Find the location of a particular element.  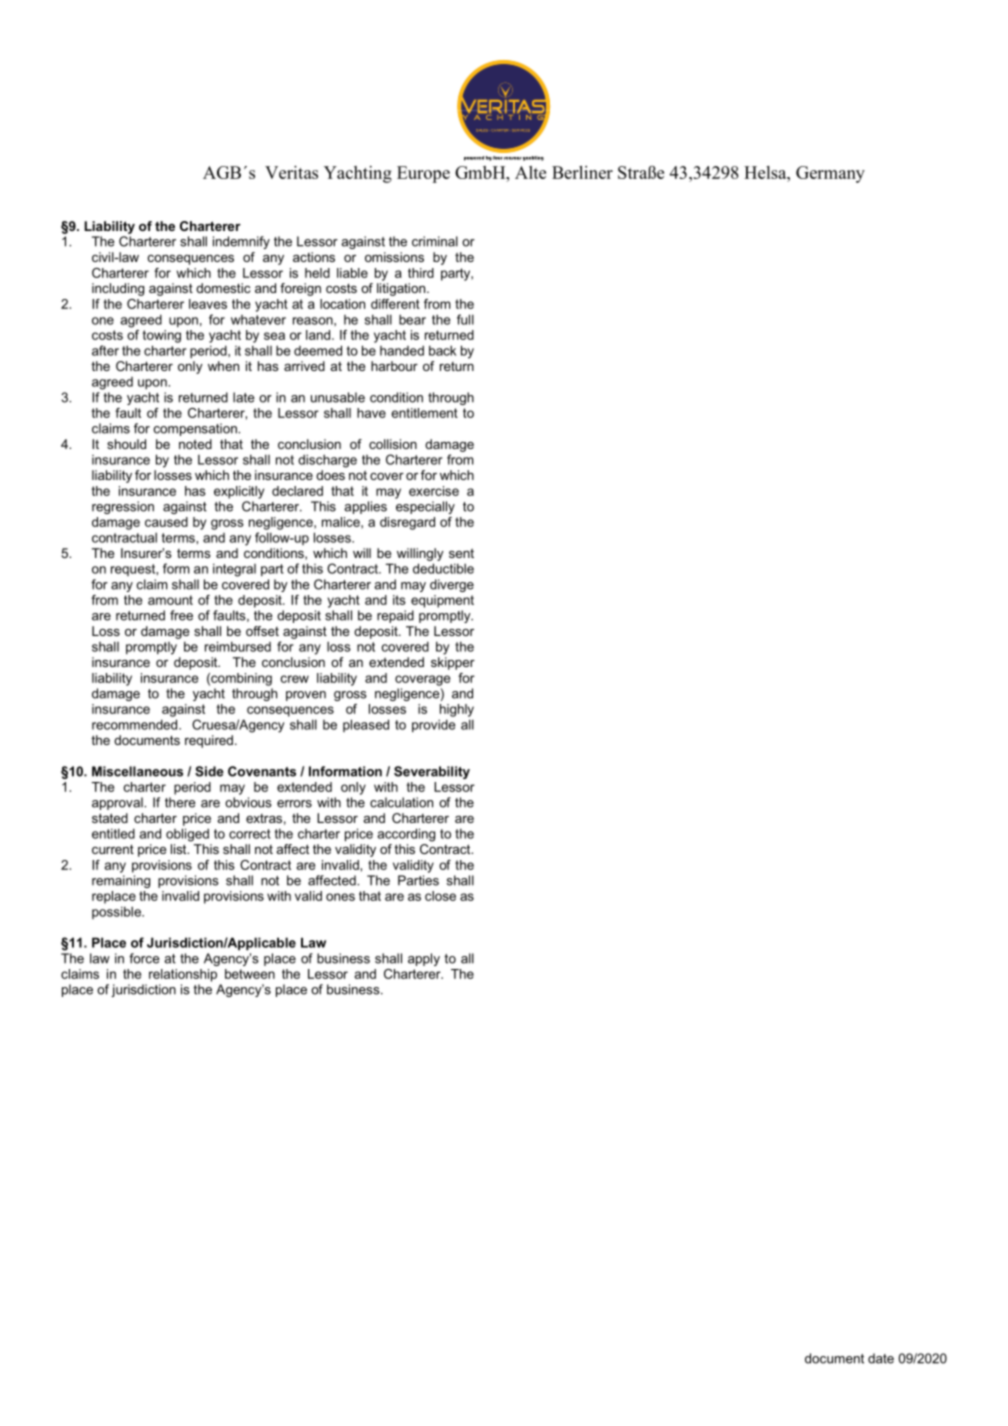

between is located at coordinates (250, 974).
